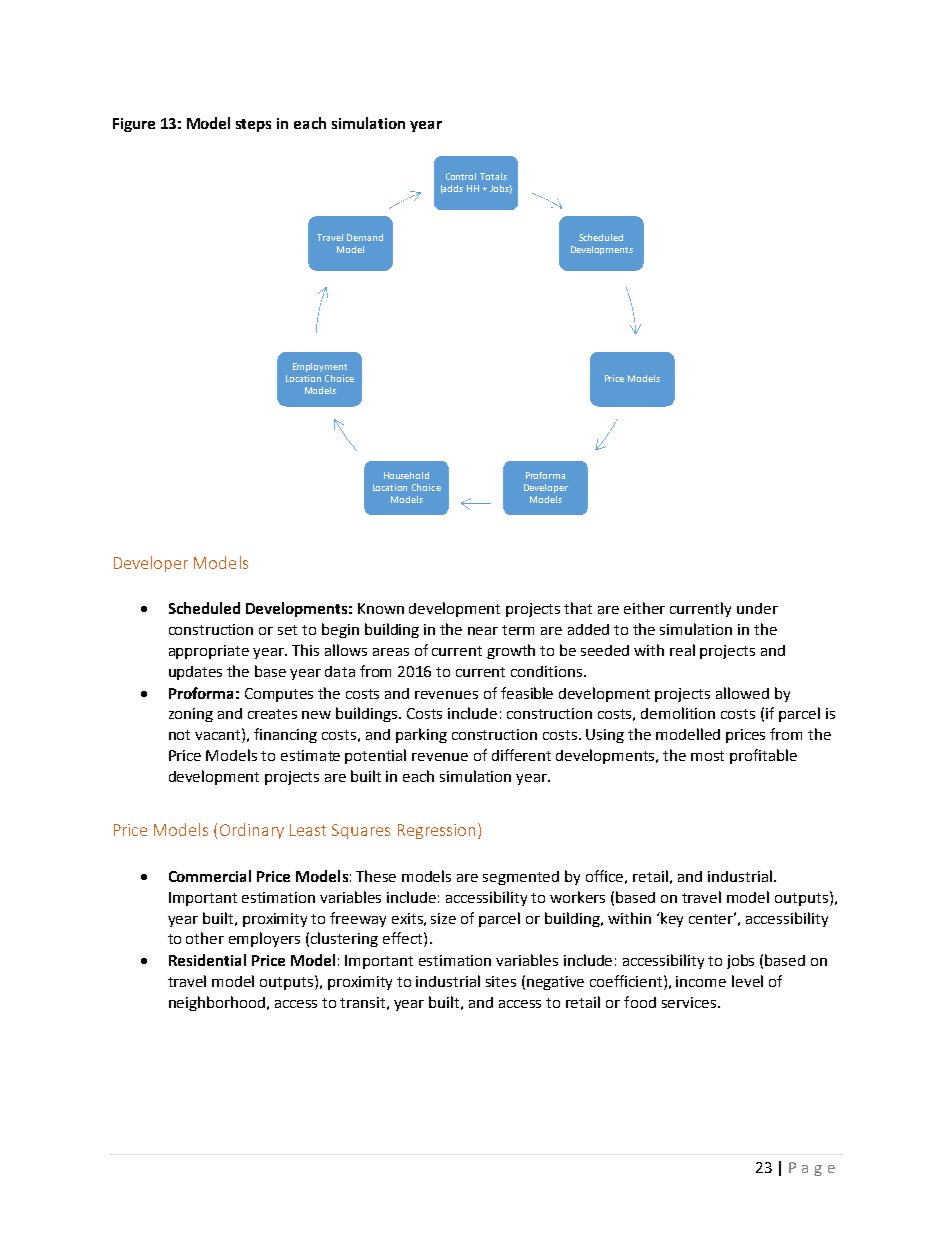 The height and width of the image is (1233, 952). What do you see at coordinates (461, 176) in the image?
I see `Control` at bounding box center [461, 176].
